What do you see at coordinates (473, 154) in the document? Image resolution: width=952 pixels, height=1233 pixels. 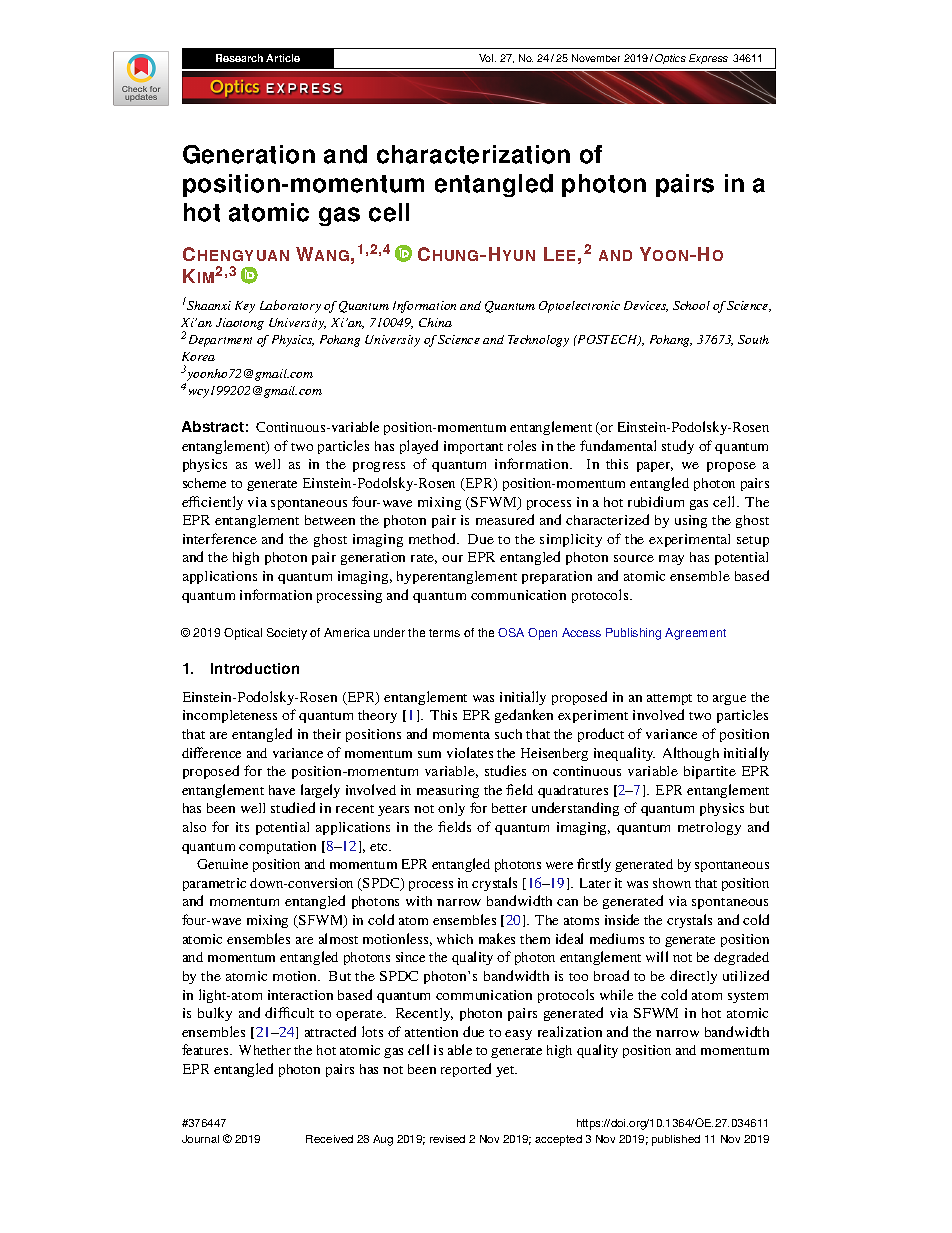 I see `characterization` at bounding box center [473, 154].
